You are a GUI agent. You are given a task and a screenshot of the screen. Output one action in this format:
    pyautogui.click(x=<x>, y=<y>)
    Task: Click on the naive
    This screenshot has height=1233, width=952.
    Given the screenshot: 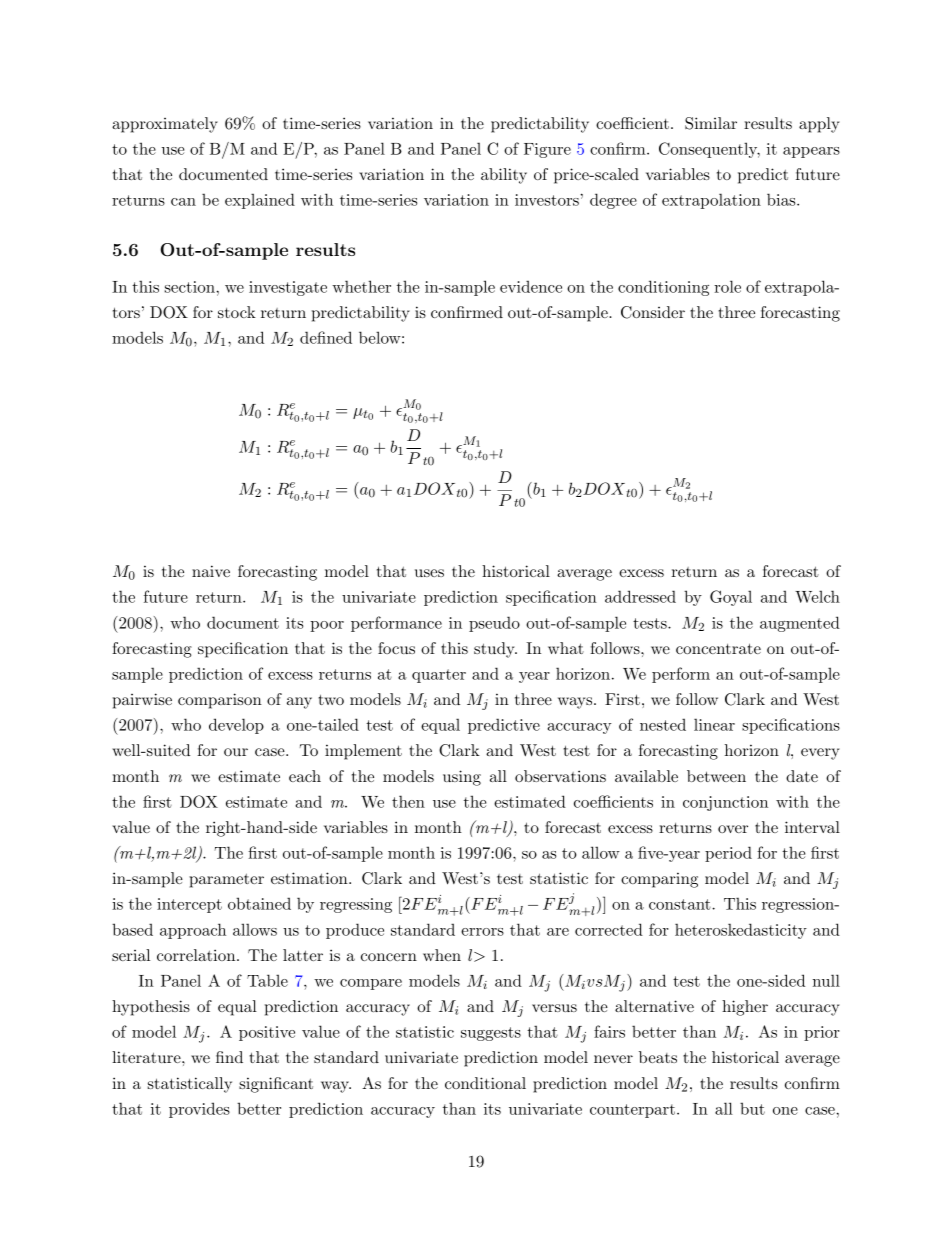 What is the action you would take?
    pyautogui.click(x=211, y=571)
